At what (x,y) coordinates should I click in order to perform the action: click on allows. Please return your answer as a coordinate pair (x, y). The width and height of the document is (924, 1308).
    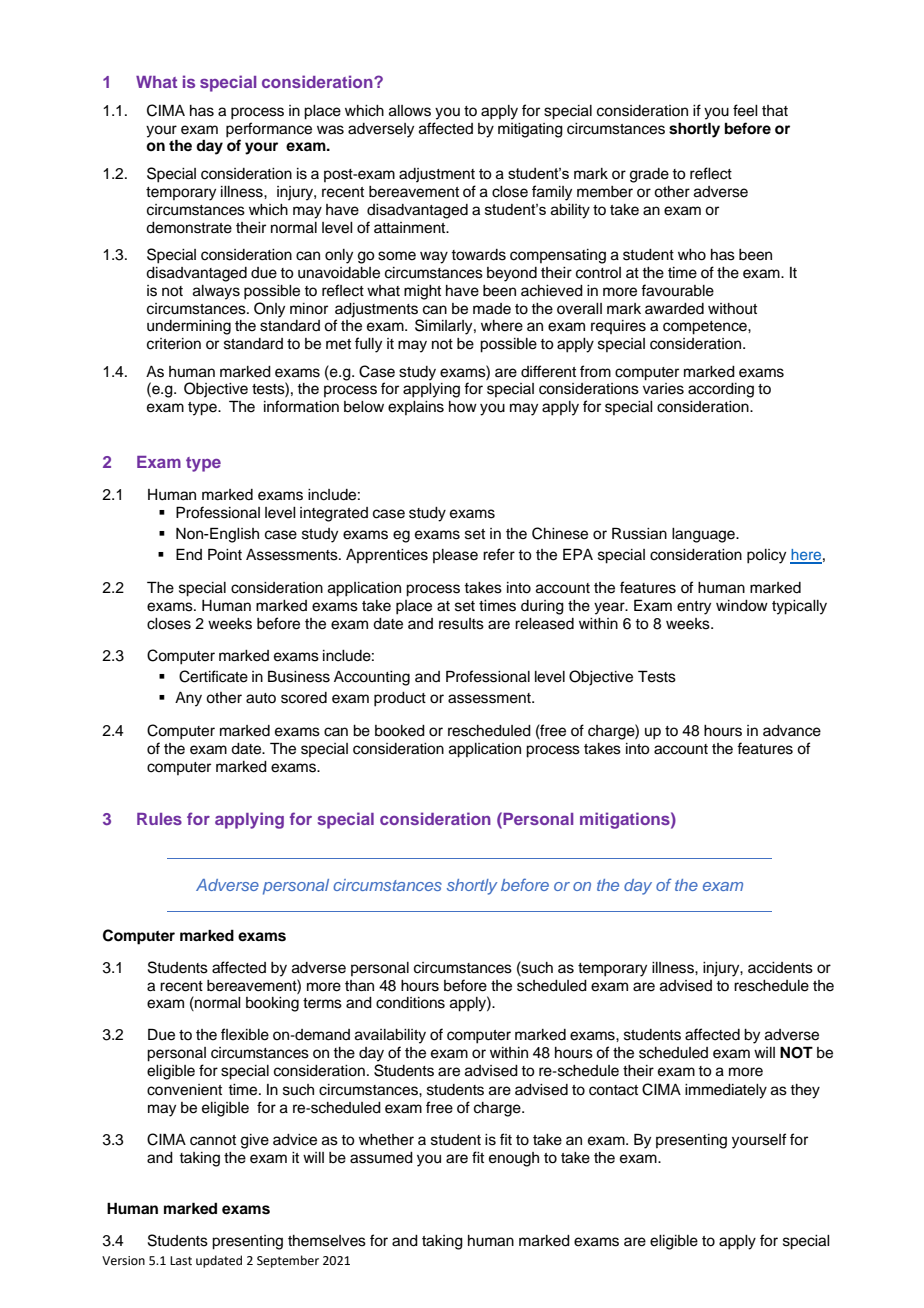
    Looking at the image, I should click on (410, 111).
